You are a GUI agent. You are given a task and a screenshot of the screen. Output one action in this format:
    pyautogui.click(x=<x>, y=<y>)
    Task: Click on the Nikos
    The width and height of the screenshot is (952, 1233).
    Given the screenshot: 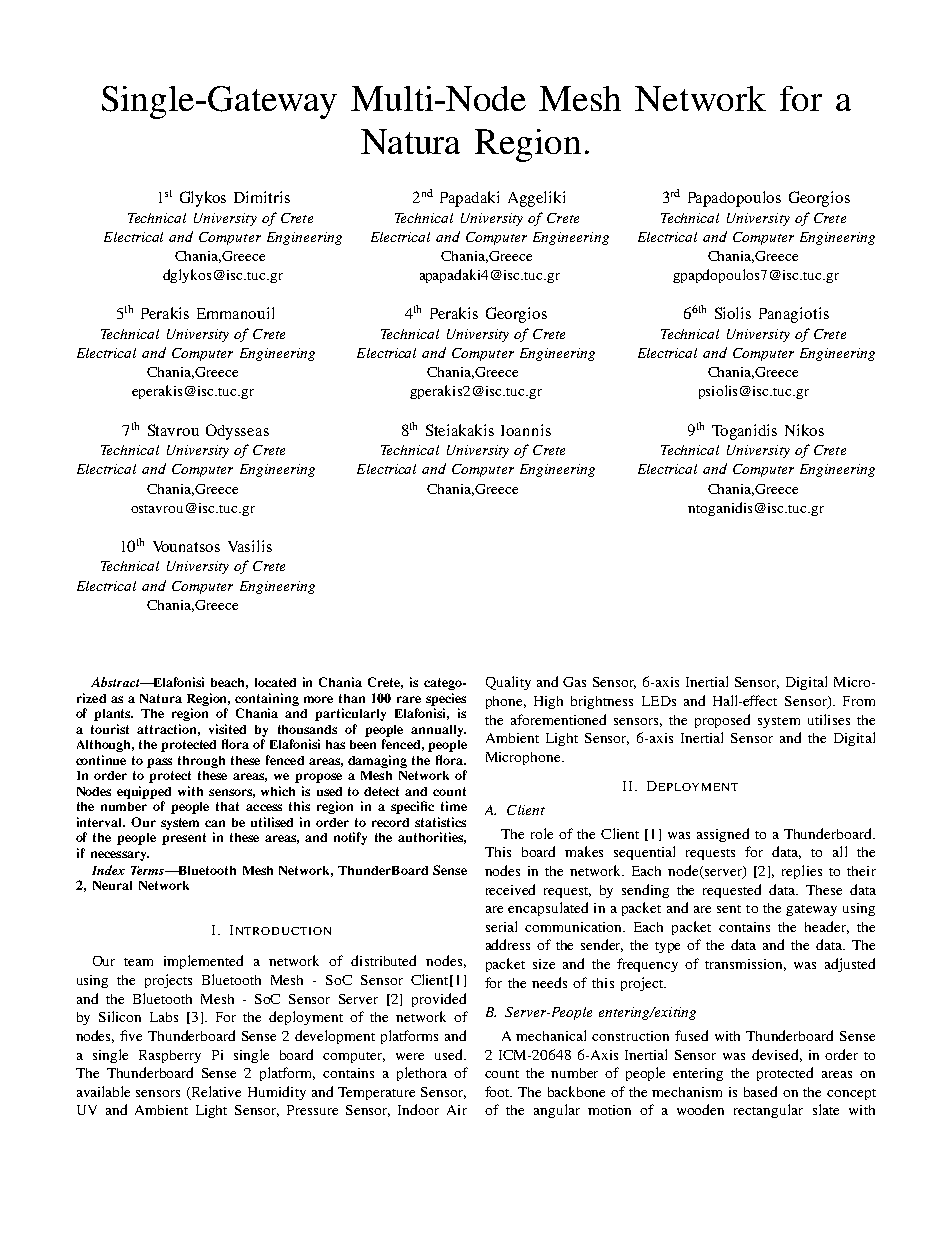 What is the action you would take?
    pyautogui.click(x=804, y=430)
